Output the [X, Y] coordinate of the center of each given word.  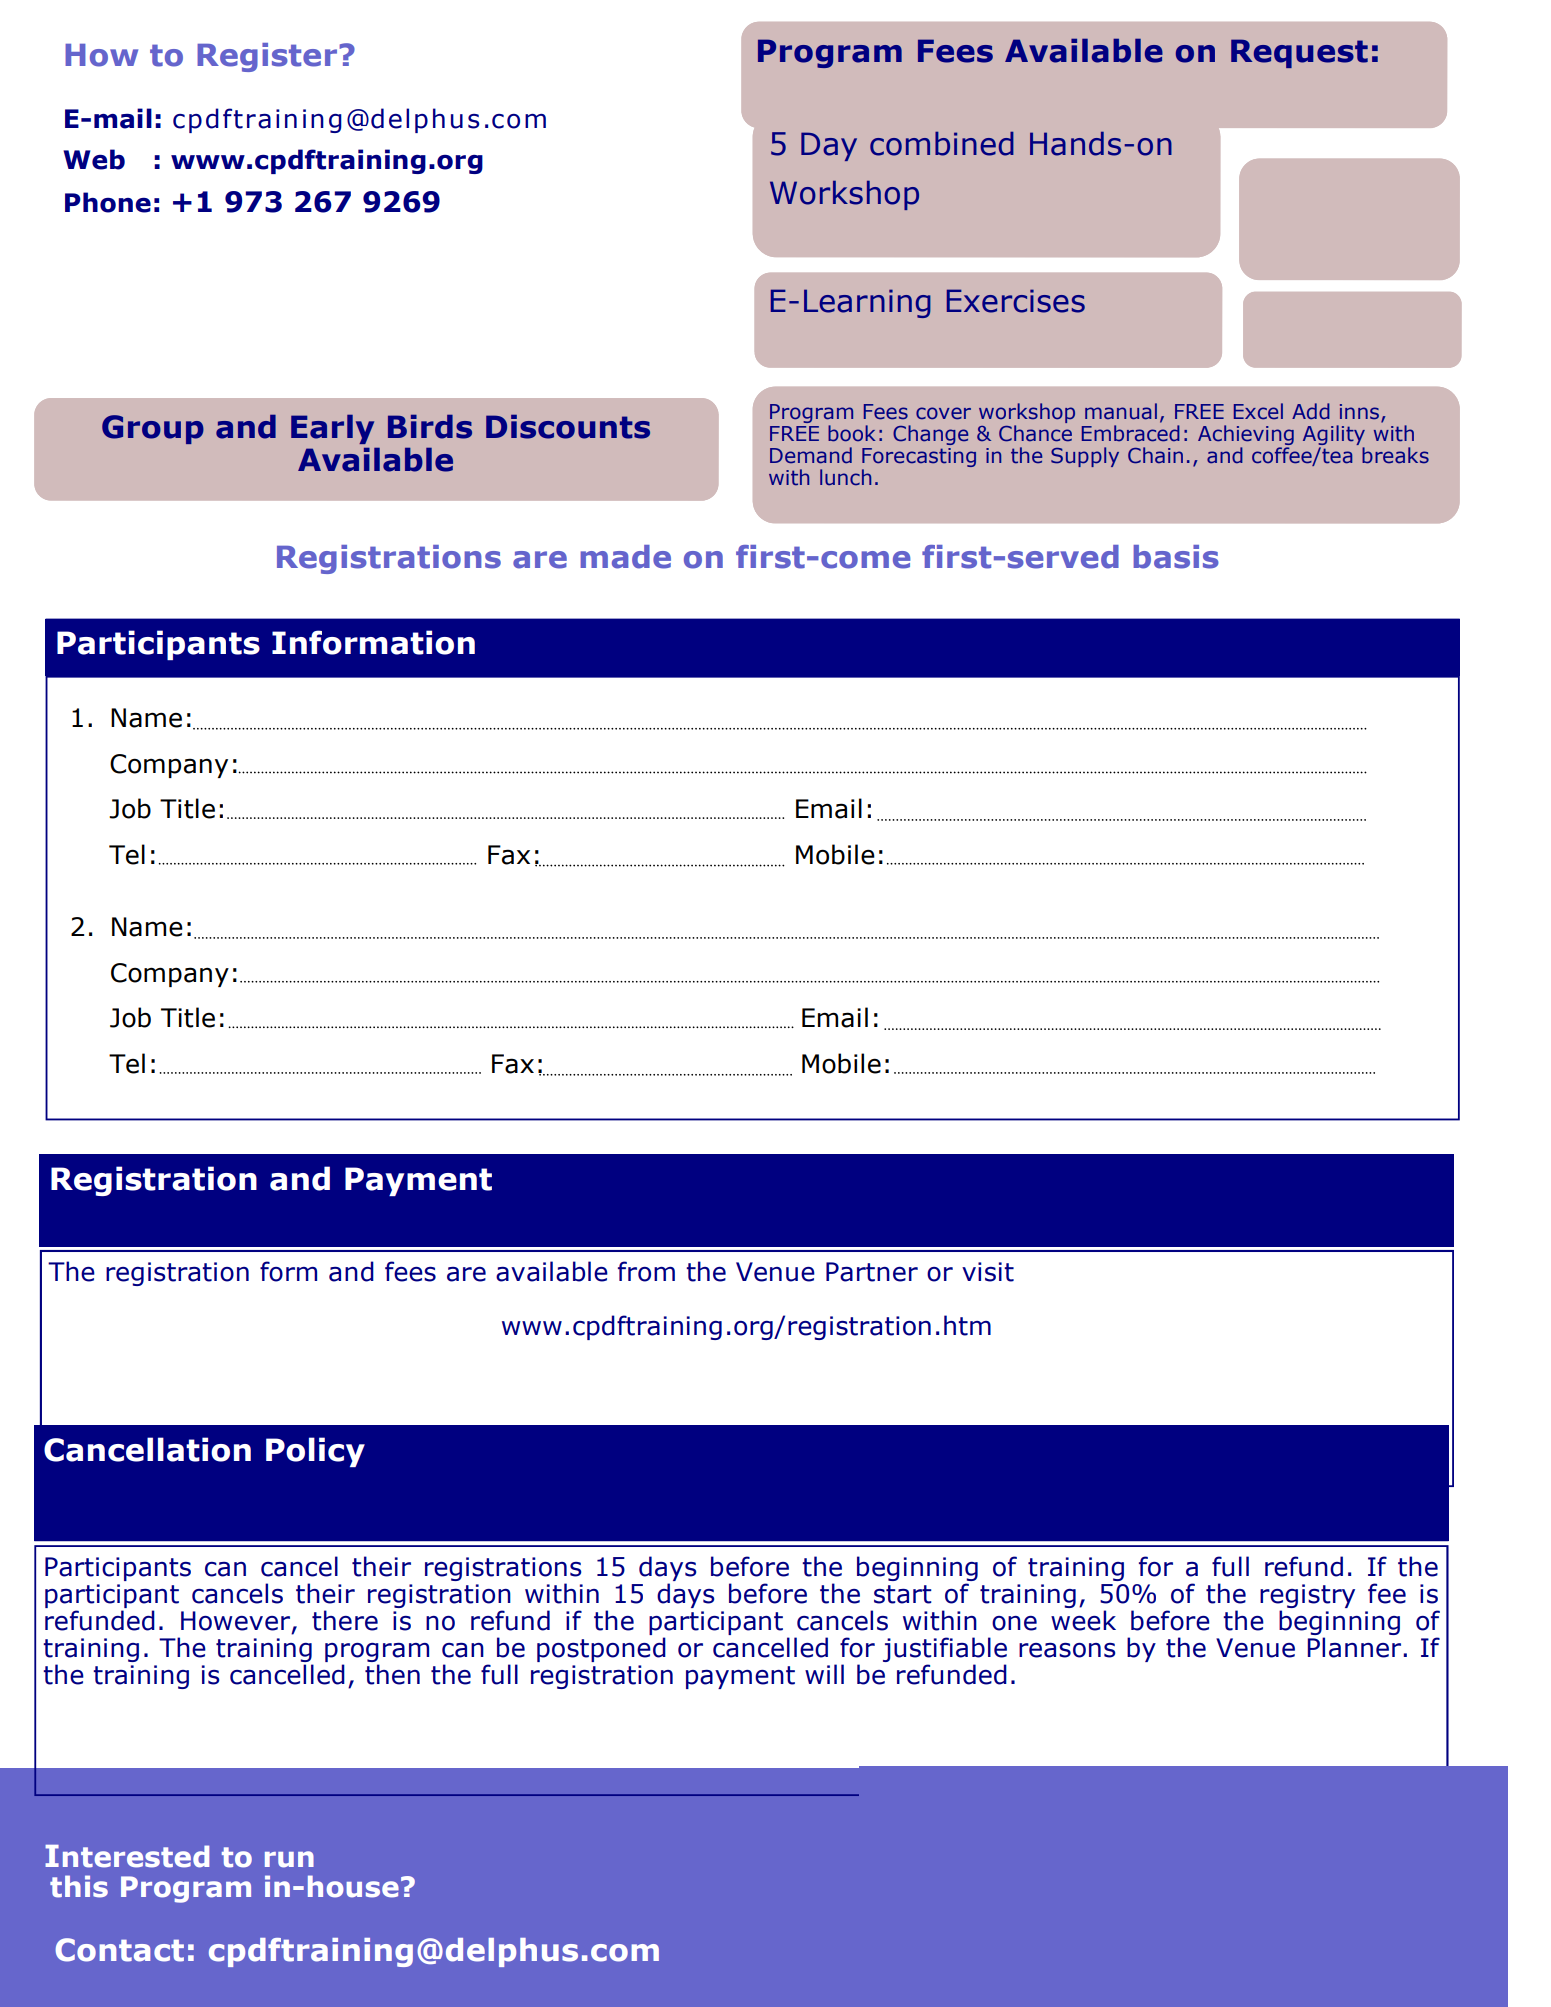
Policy [315, 1452]
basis [1176, 557]
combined [942, 144]
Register [267, 57]
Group [153, 429]
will [824, 1674]
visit [988, 1272]
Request [1299, 53]
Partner [872, 1272]
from [646, 1271]
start [903, 1594]
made [625, 557]
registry [1307, 1596]
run [289, 1859]
